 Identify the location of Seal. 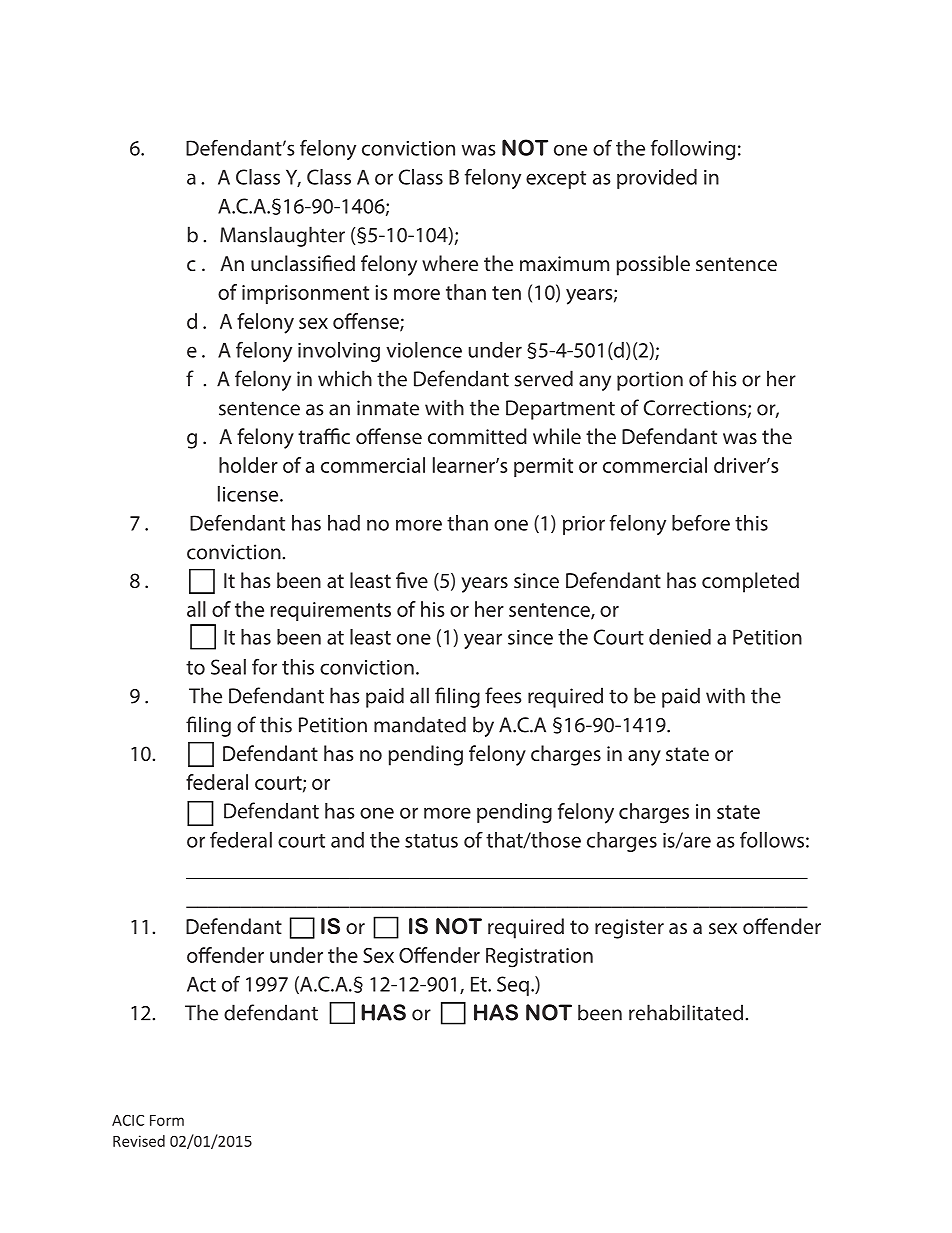
(228, 667).
